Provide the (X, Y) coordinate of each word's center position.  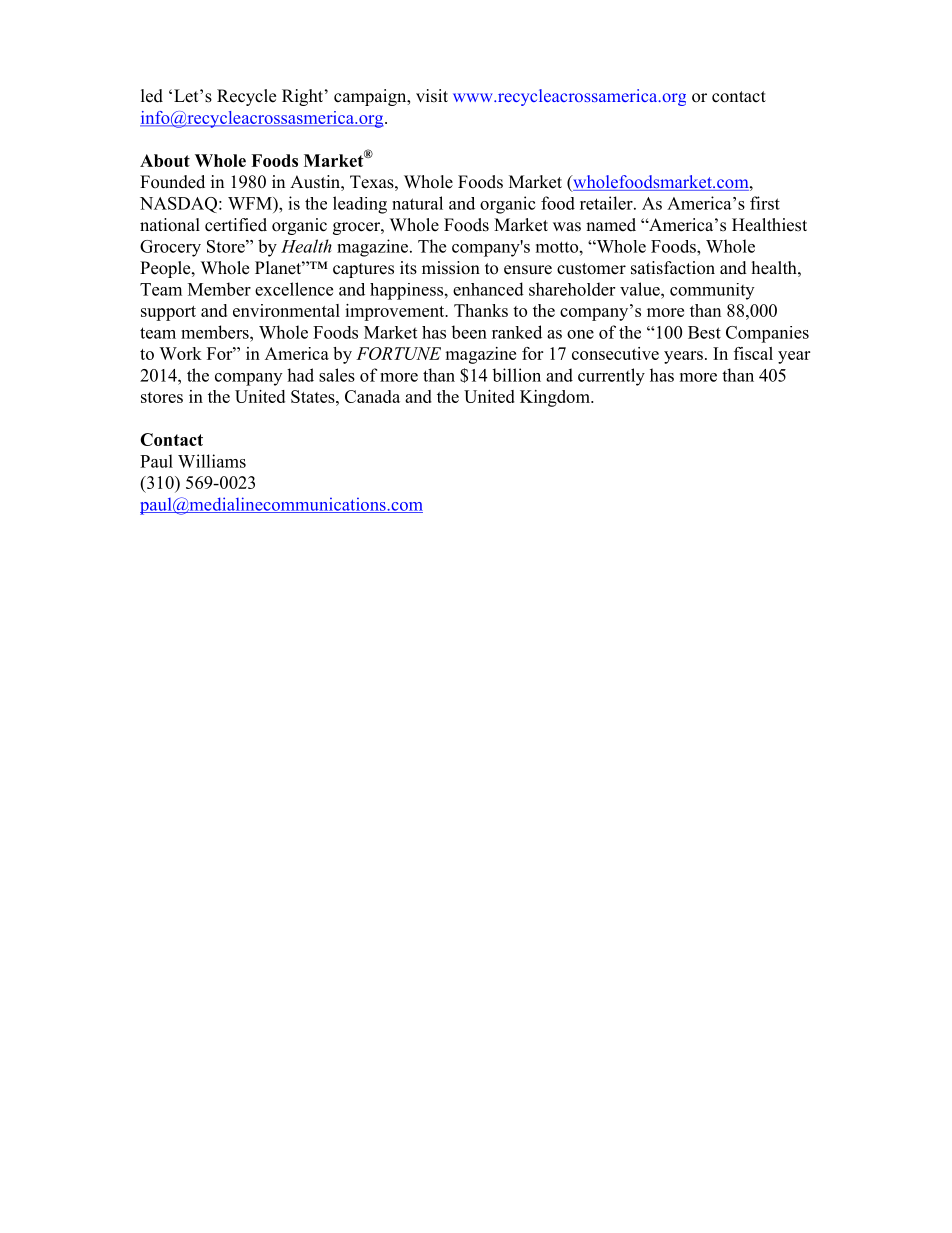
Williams (212, 461)
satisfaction (673, 268)
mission (451, 268)
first (765, 203)
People (166, 269)
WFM (251, 203)
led (152, 96)
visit (432, 96)
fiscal (753, 353)
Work (180, 353)
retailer (607, 203)
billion (516, 375)
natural (417, 203)
